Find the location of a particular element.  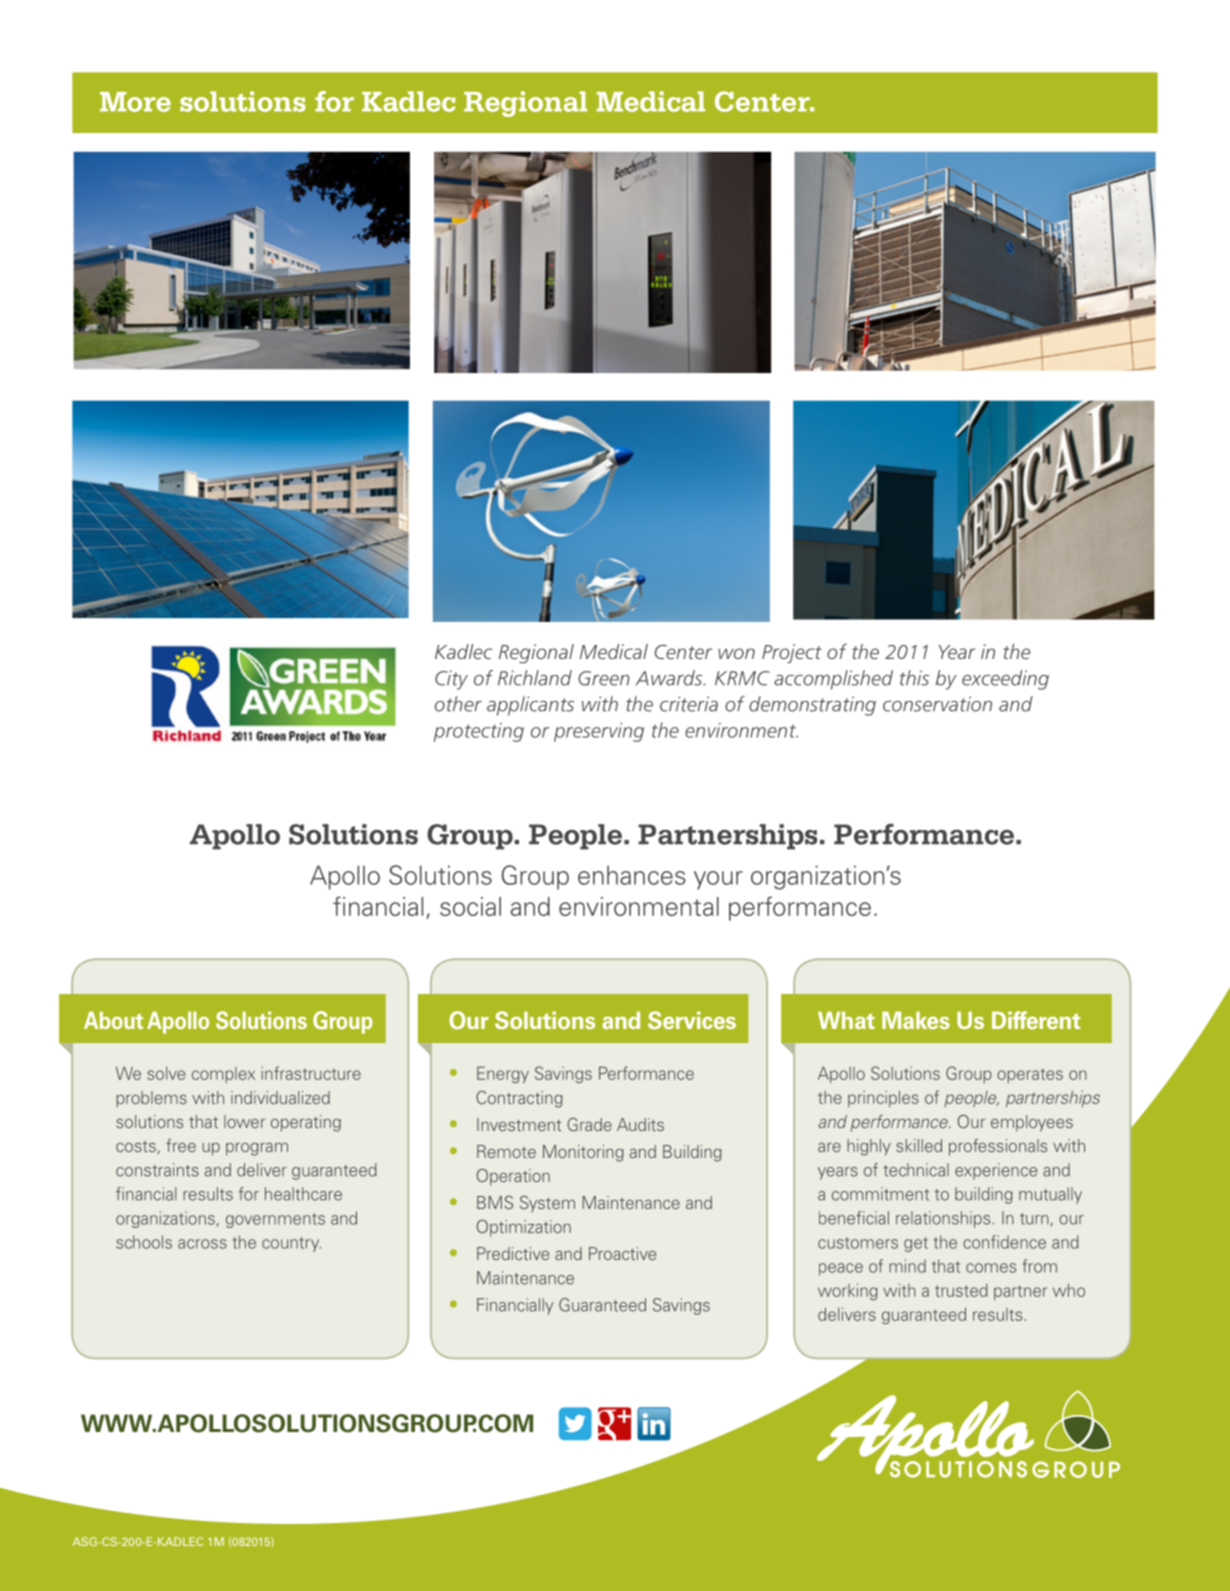

More is located at coordinates (135, 102).
